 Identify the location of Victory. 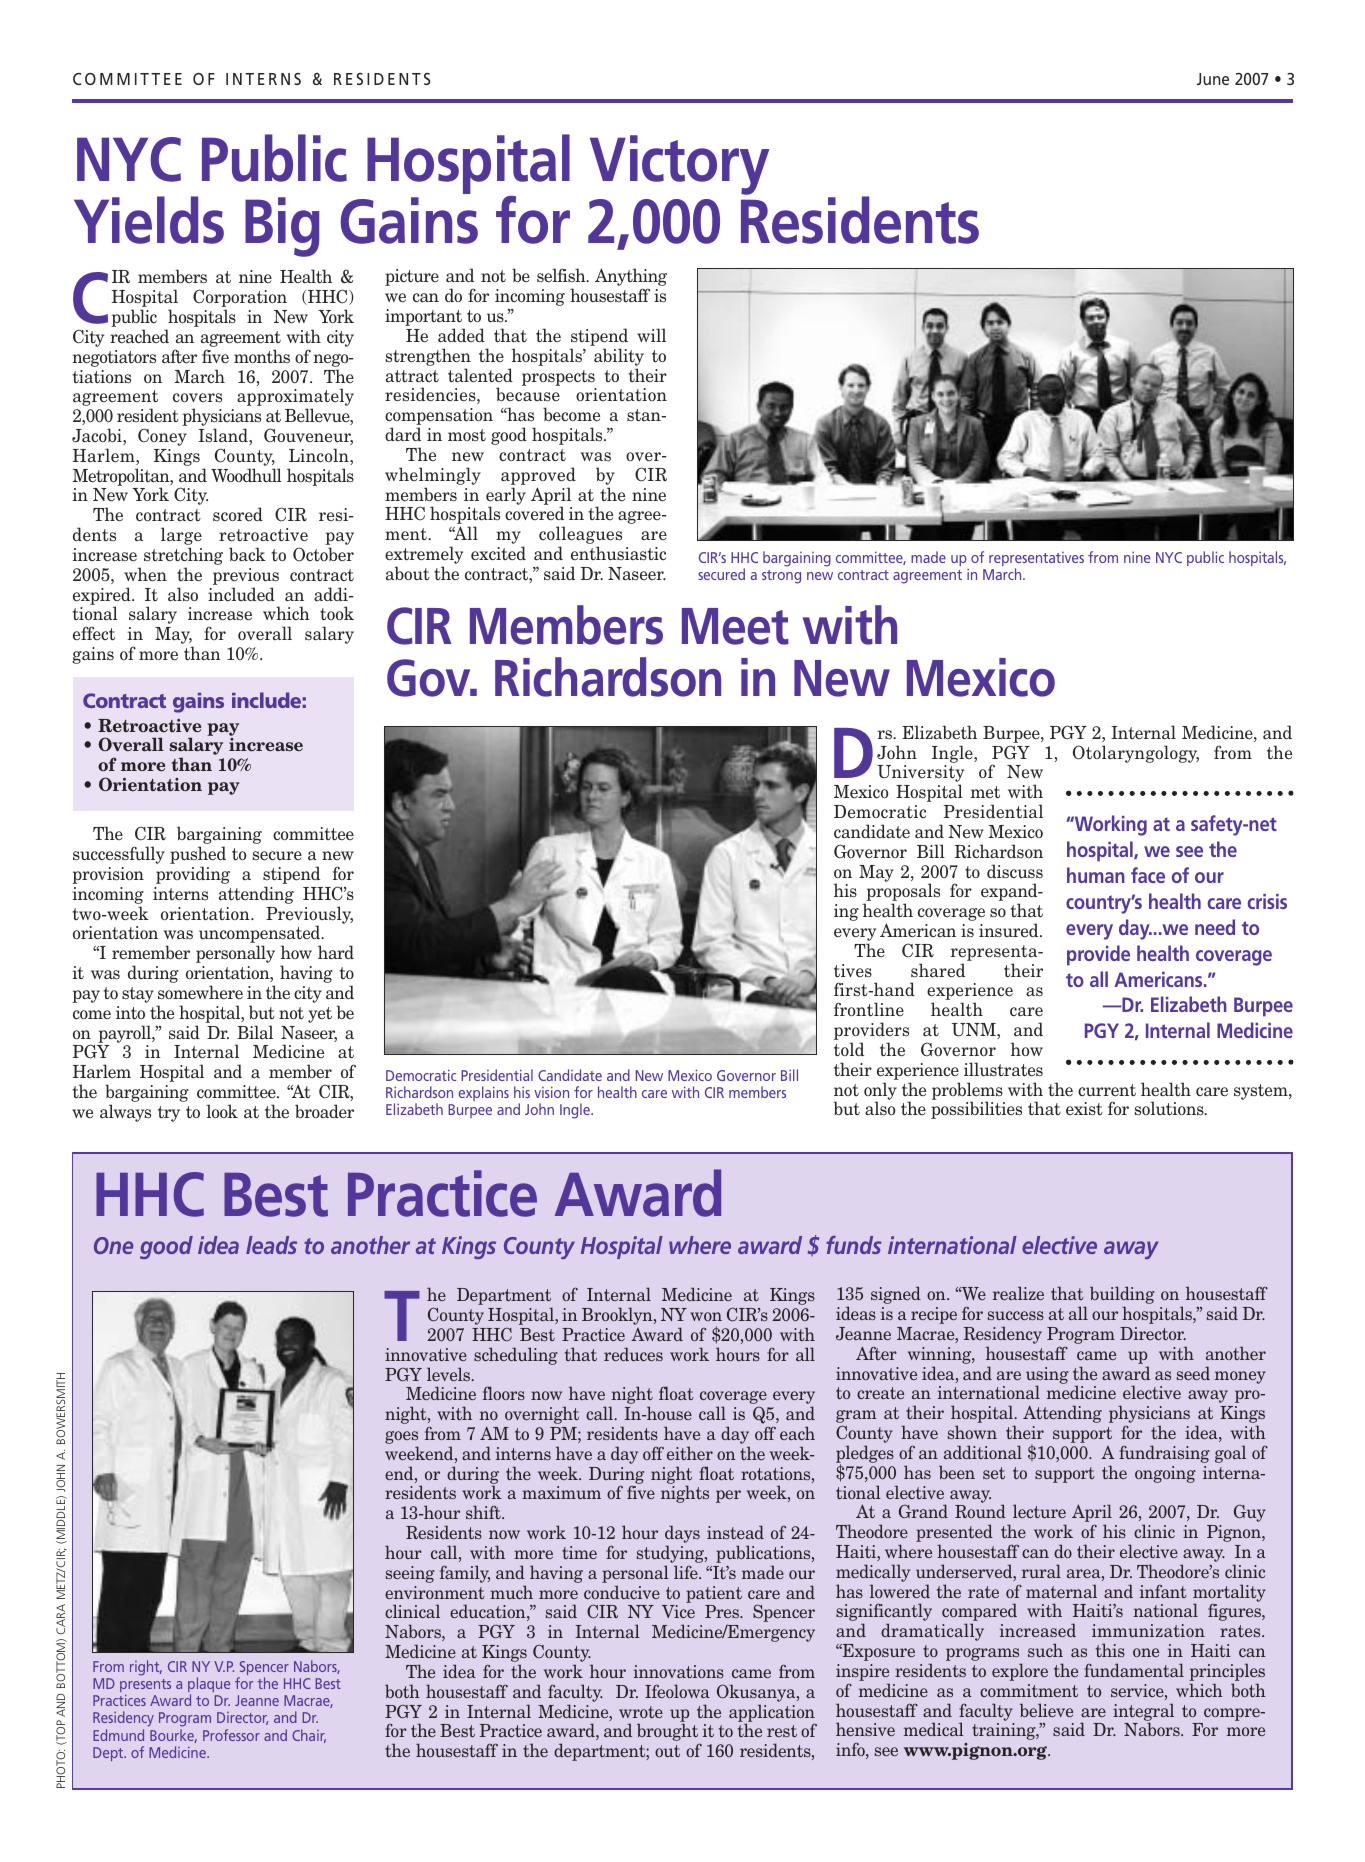
(679, 165).
